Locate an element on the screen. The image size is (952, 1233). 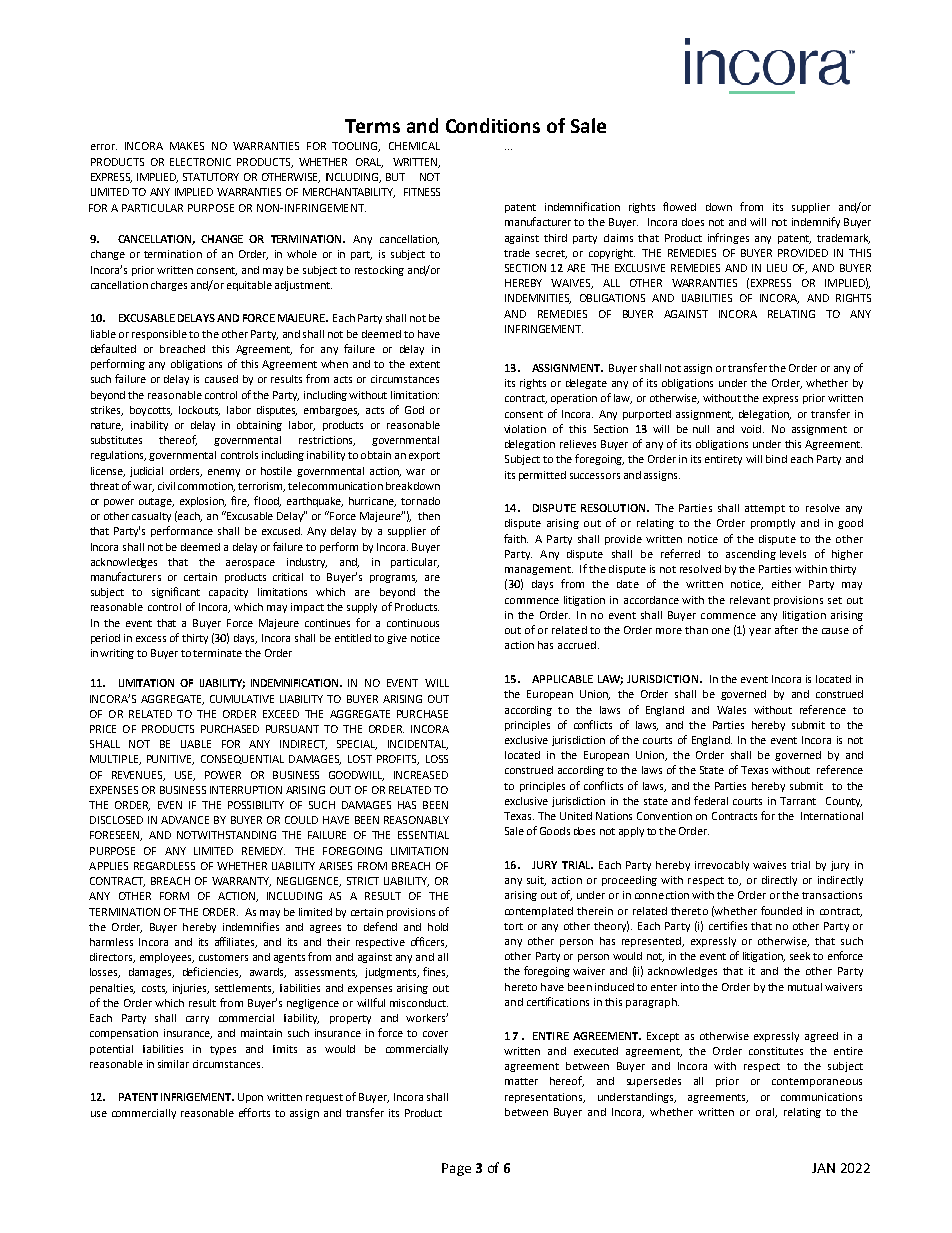
efforts is located at coordinates (254, 1112).
